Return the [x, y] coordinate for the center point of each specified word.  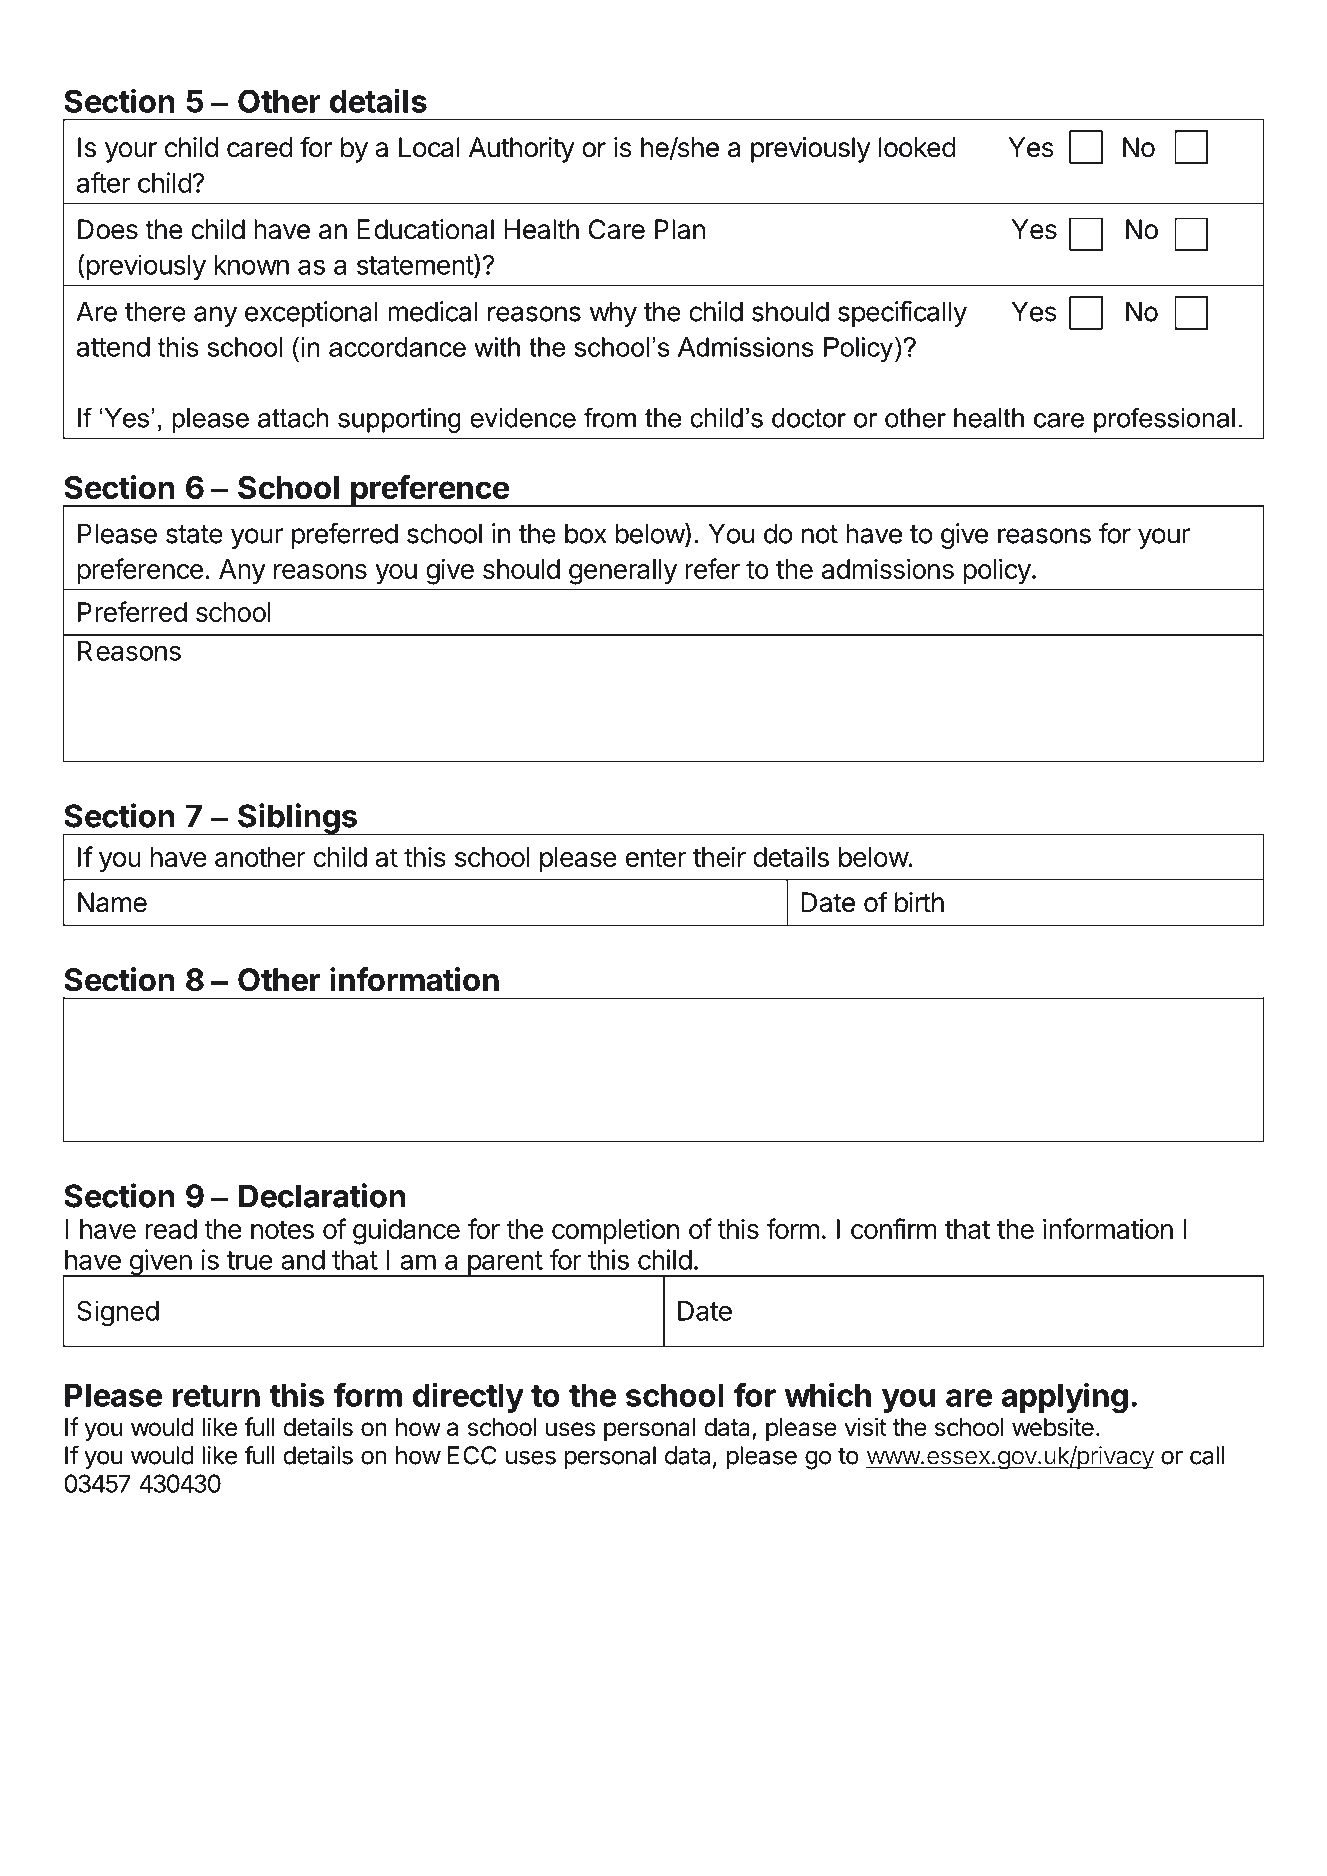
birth [919, 902]
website [1053, 1427]
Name [112, 902]
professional [1164, 420]
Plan [680, 229]
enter [656, 857]
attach [293, 418]
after [103, 182]
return [216, 1396]
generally [623, 572]
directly [468, 1397]
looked [917, 147]
